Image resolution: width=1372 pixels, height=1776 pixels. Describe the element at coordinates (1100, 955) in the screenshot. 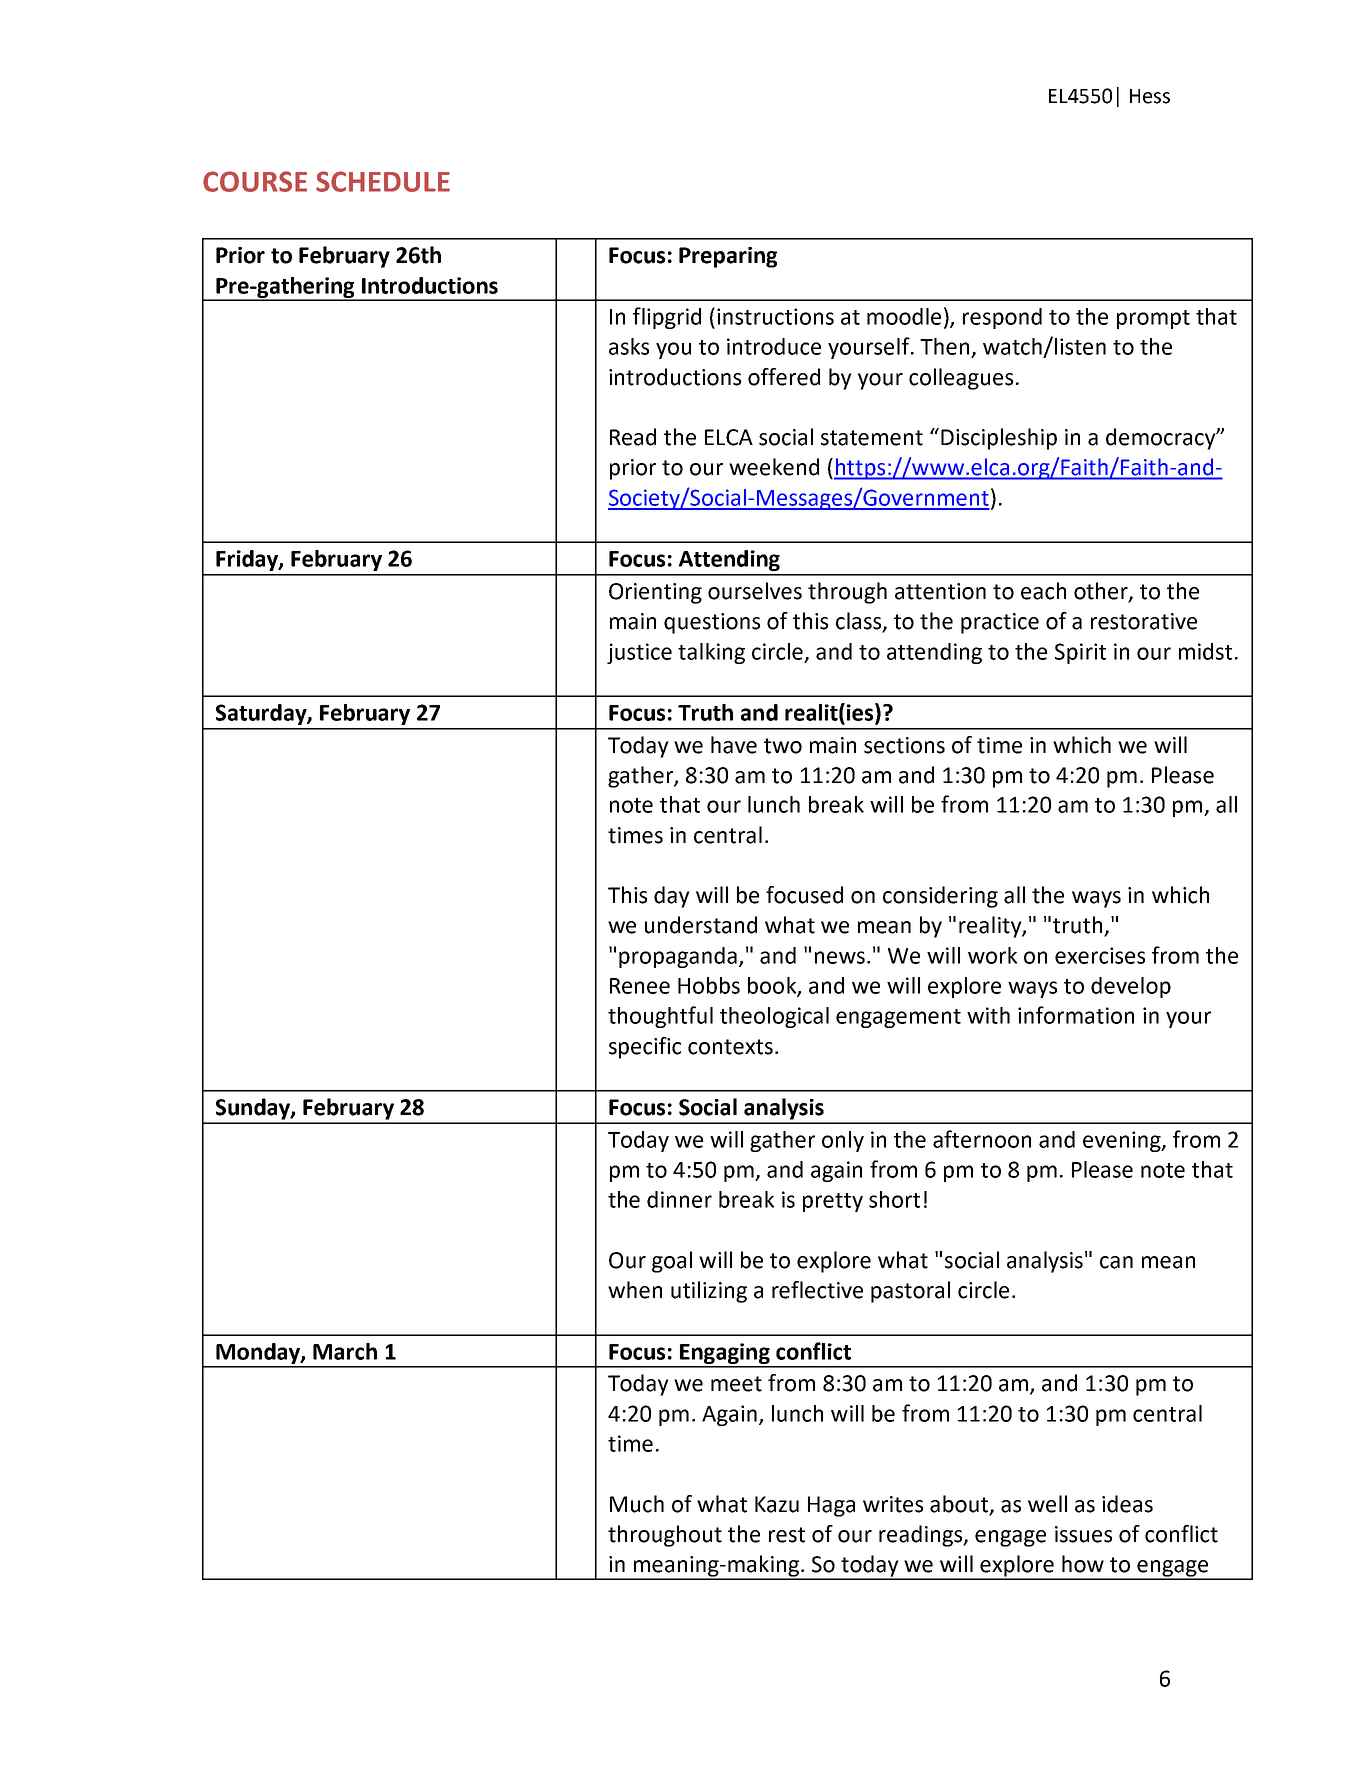

I see `exercises` at that location.
